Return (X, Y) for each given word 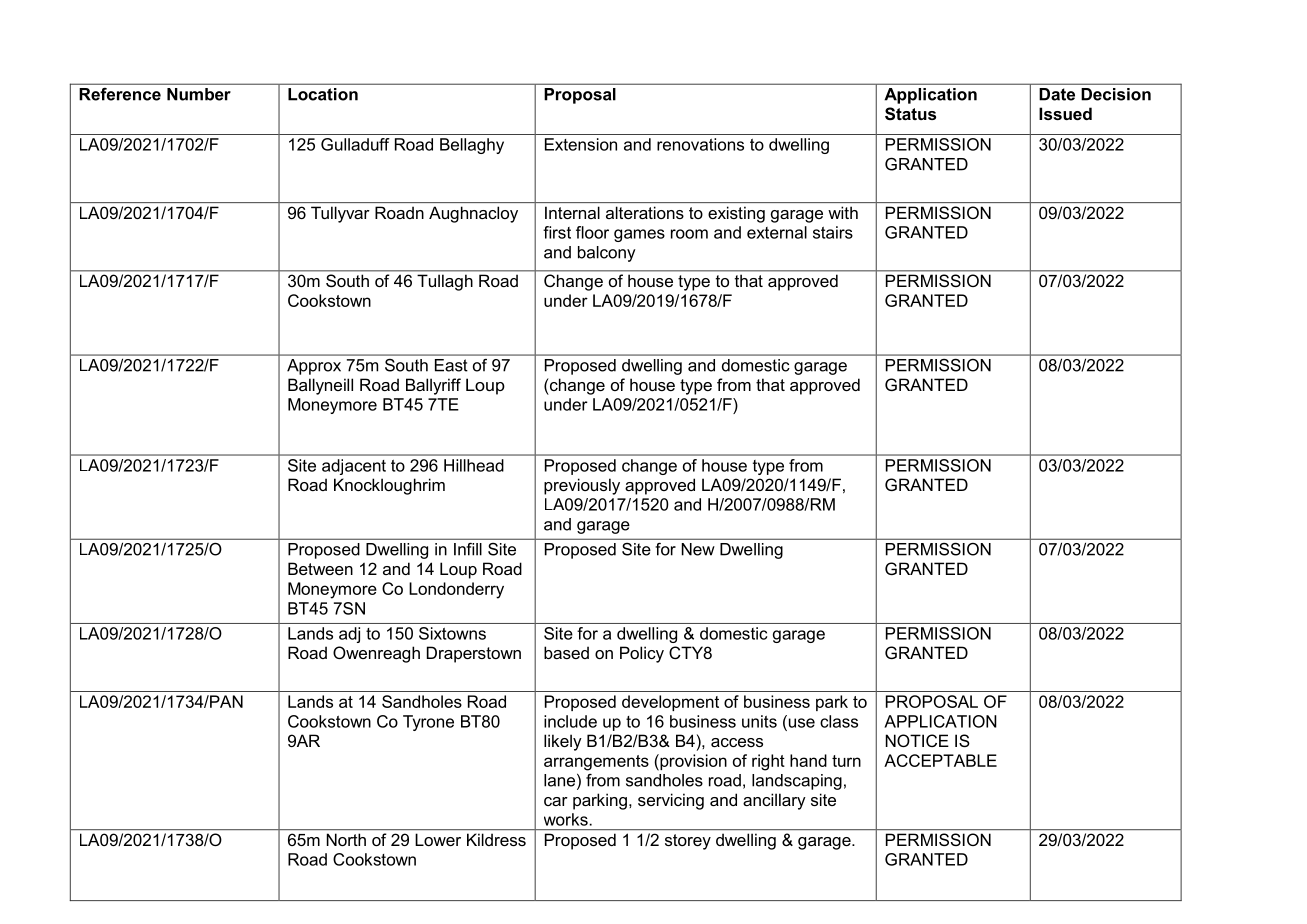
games (639, 235)
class (839, 721)
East (451, 365)
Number (199, 94)
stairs (833, 232)
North (346, 840)
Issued (1065, 113)
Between (320, 568)
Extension (581, 144)
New (698, 549)
